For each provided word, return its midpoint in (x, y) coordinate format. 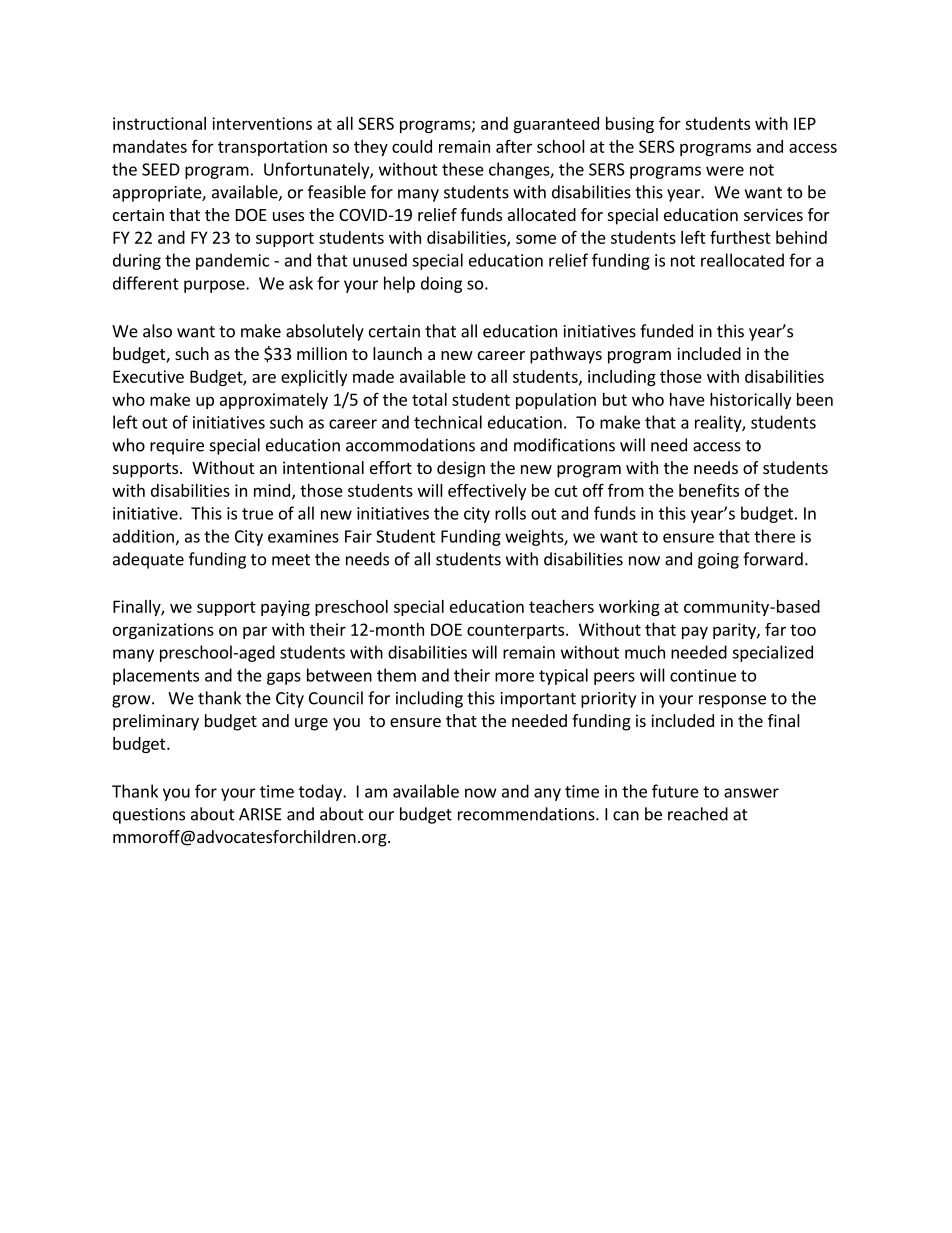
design (461, 469)
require (177, 447)
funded (666, 331)
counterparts (515, 631)
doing (441, 284)
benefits (709, 490)
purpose (215, 286)
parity (735, 631)
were (725, 171)
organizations (163, 631)
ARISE (260, 814)
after (514, 146)
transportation (272, 148)
